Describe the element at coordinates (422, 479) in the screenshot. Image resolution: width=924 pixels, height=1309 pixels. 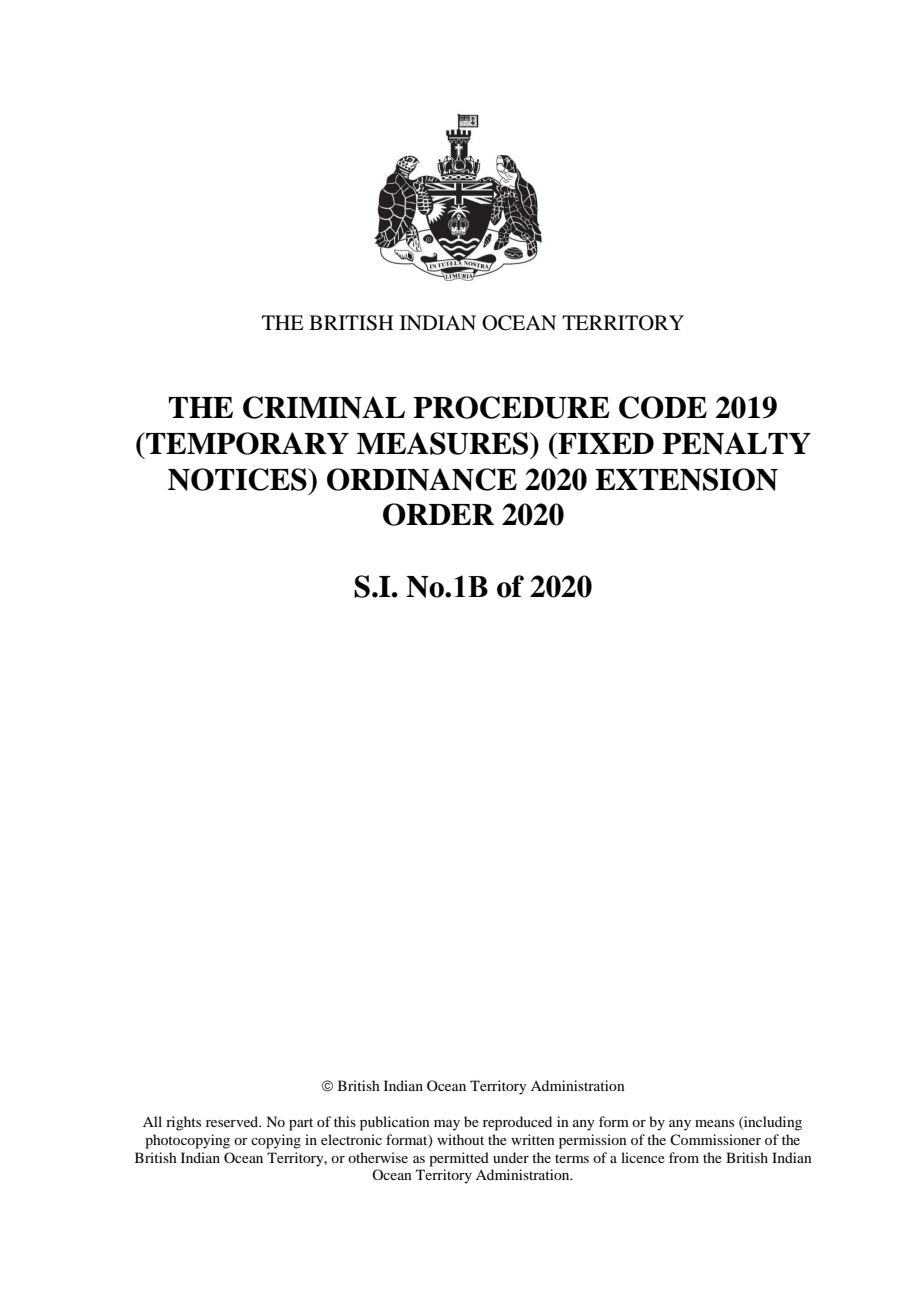
I see `ORDINANCE` at that location.
